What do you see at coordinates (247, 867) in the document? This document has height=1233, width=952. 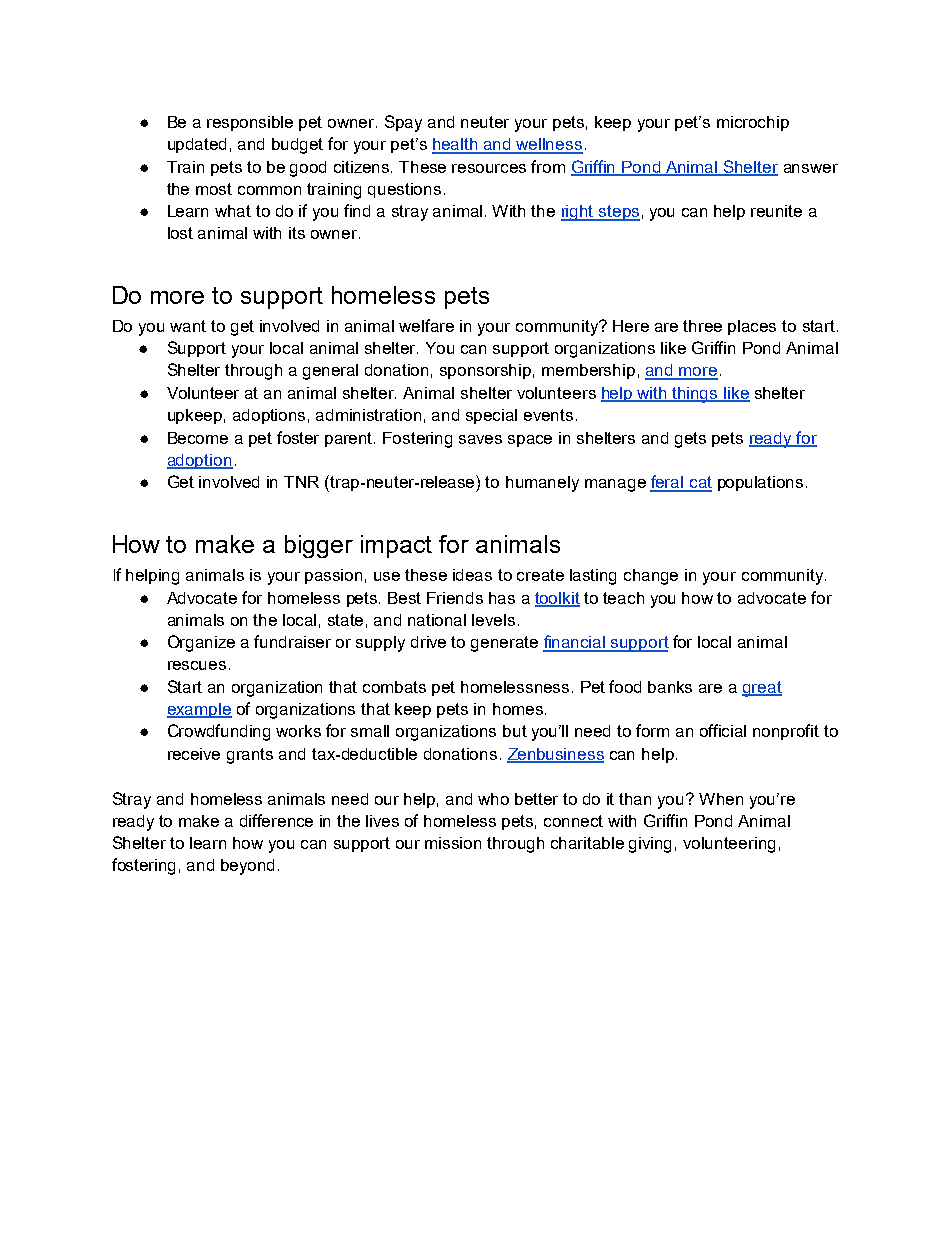 I see `beyond` at bounding box center [247, 867].
